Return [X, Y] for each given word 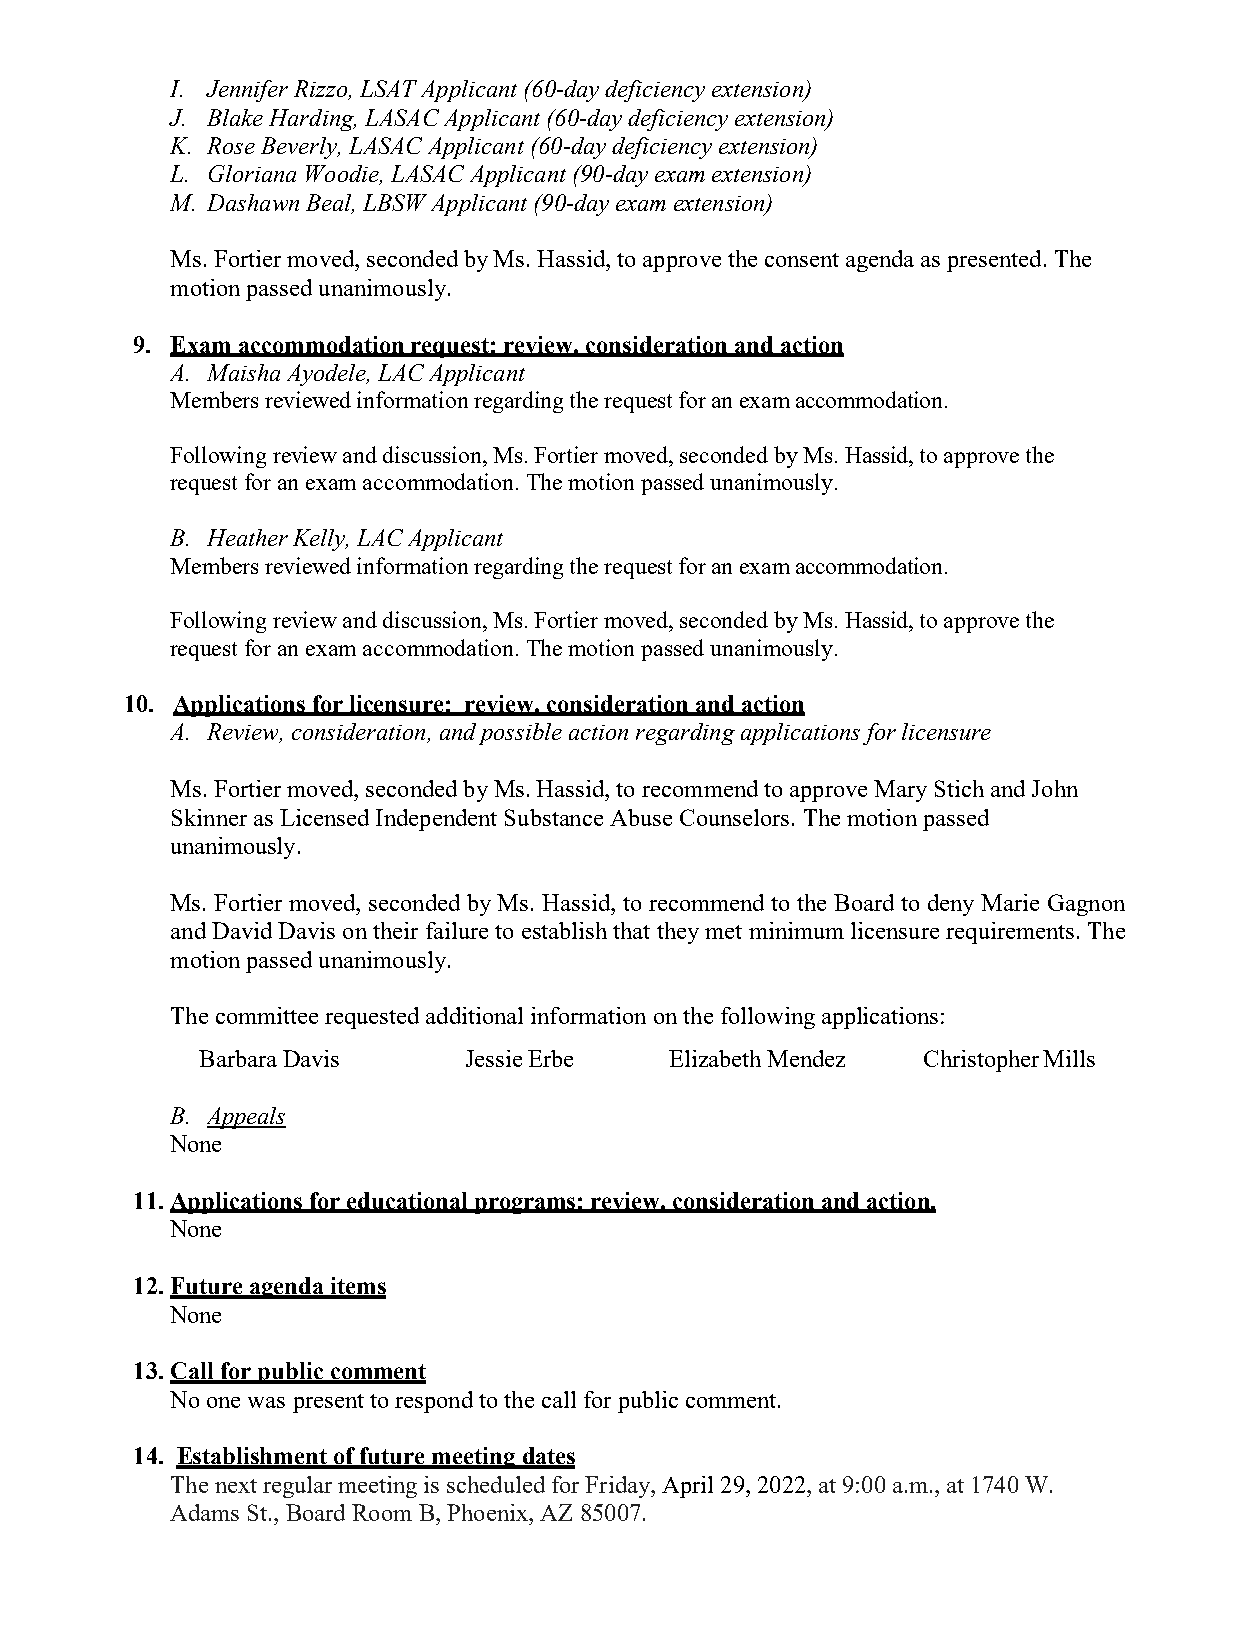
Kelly [320, 540]
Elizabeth [715, 1058]
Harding [312, 120]
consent [802, 260]
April [687, 1487]
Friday [619, 1487]
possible [520, 734]
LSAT [388, 88]
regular [297, 1487]
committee [267, 1015]
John [1055, 788]
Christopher [981, 1061]
